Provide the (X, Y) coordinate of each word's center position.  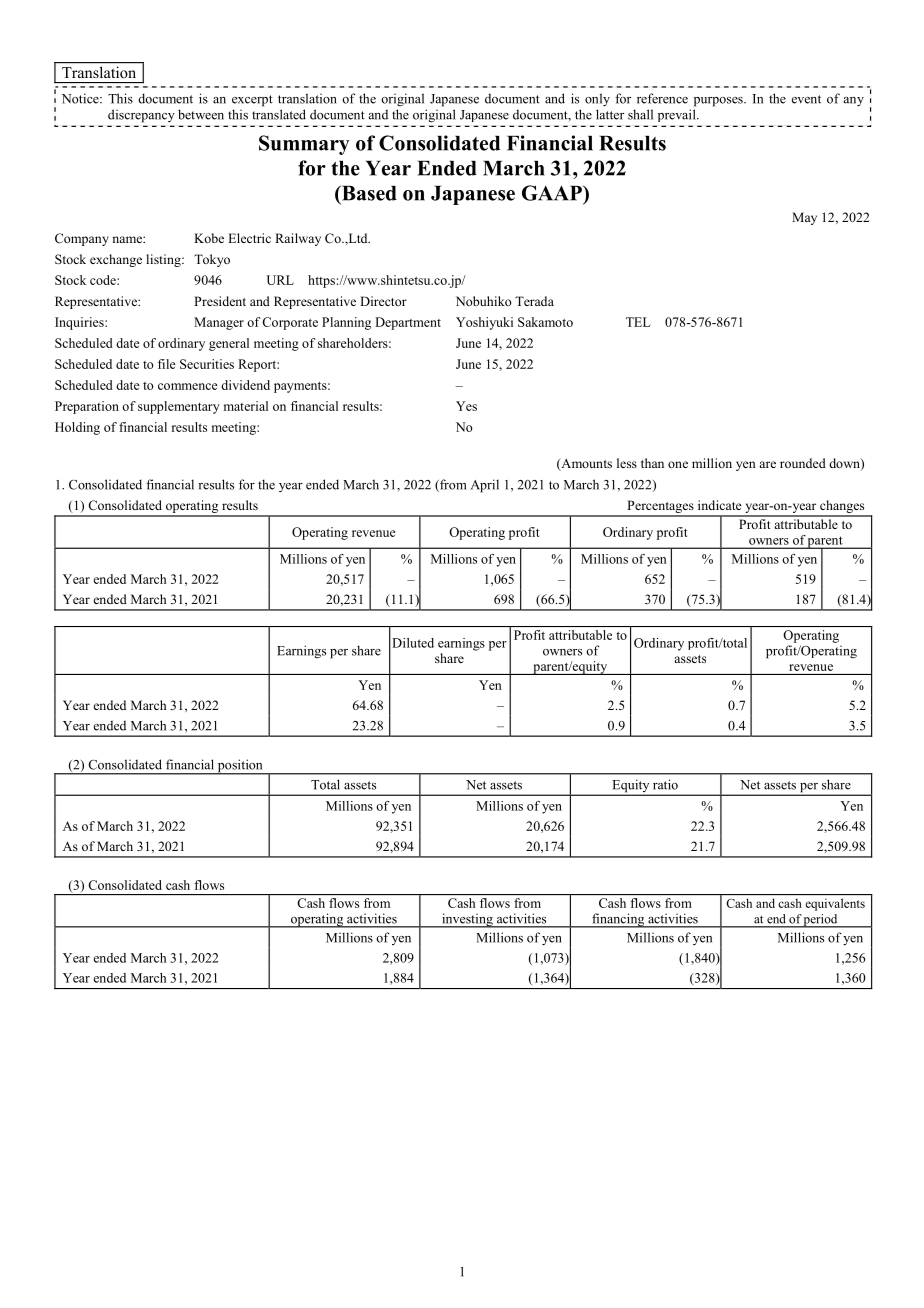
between (201, 114)
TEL (638, 322)
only (597, 100)
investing (467, 920)
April (485, 486)
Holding (77, 428)
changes (842, 508)
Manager (219, 323)
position (240, 767)
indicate (720, 505)
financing (618, 920)
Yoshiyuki (484, 323)
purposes (719, 102)
